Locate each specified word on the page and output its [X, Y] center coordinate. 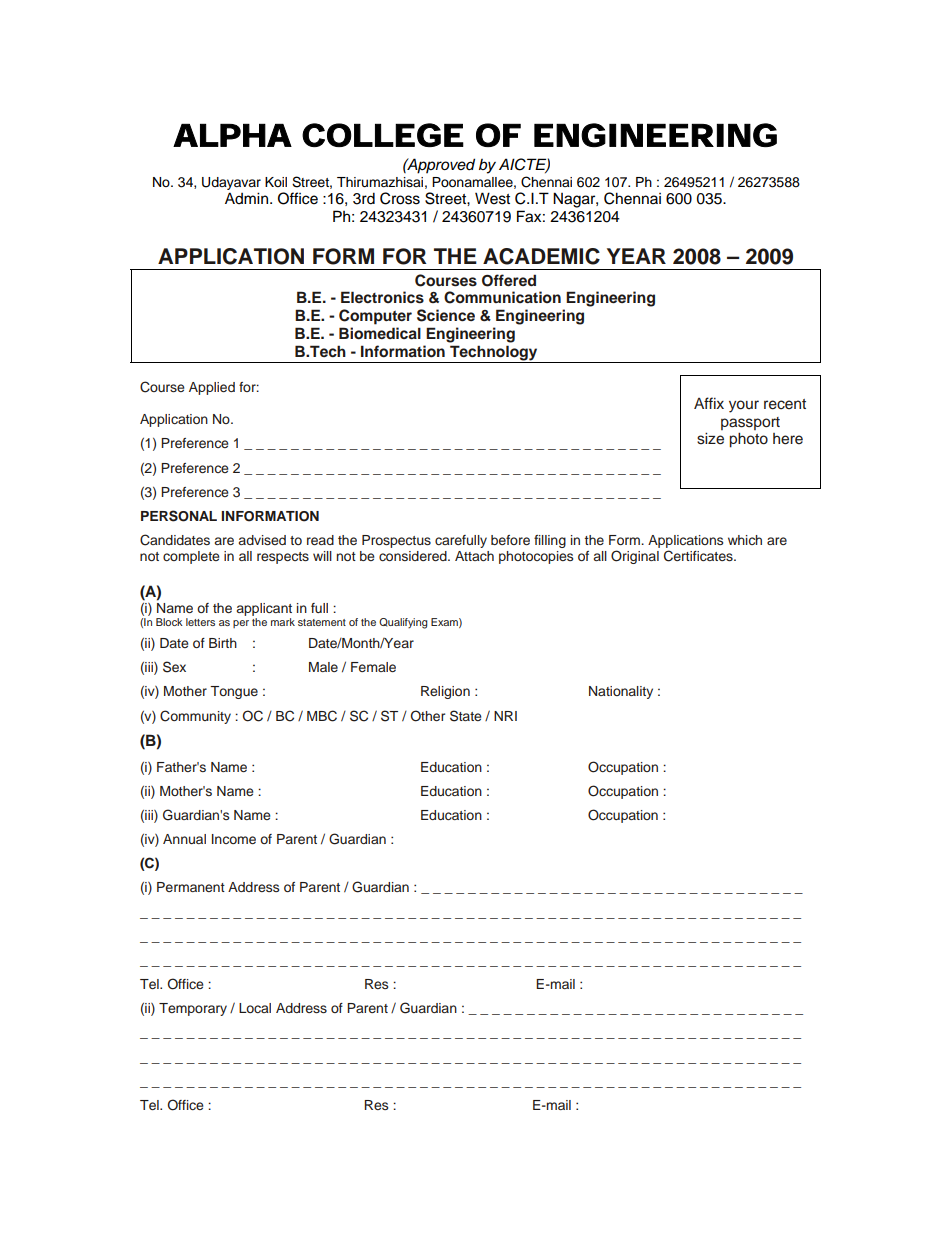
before [510, 540]
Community [195, 717]
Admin [246, 198]
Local [255, 1008]
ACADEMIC [541, 256]
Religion [445, 692]
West [492, 198]
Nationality [621, 692]
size [710, 439]
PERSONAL [179, 516]
